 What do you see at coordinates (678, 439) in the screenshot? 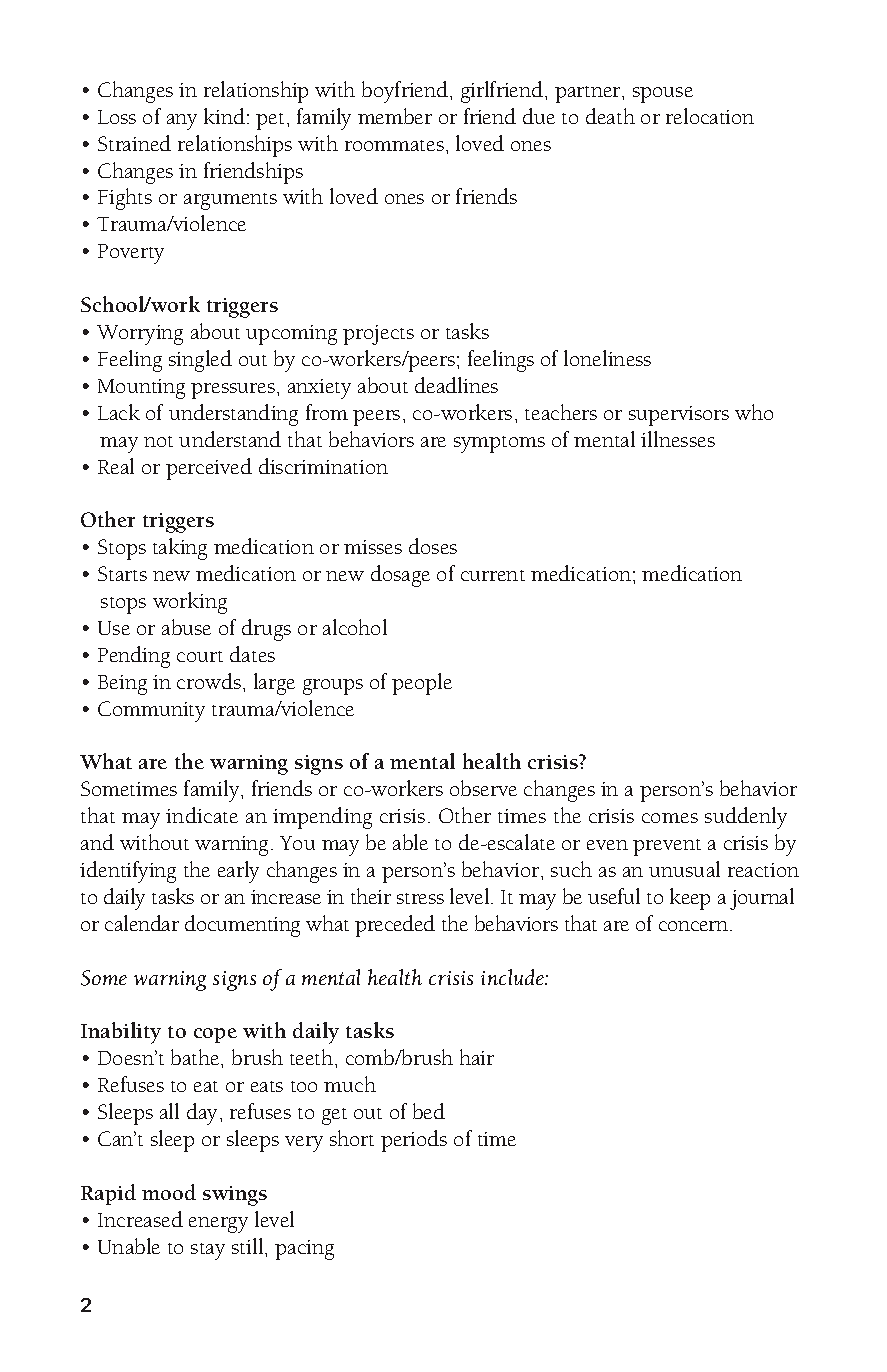
I see `illnesses` at bounding box center [678, 439].
